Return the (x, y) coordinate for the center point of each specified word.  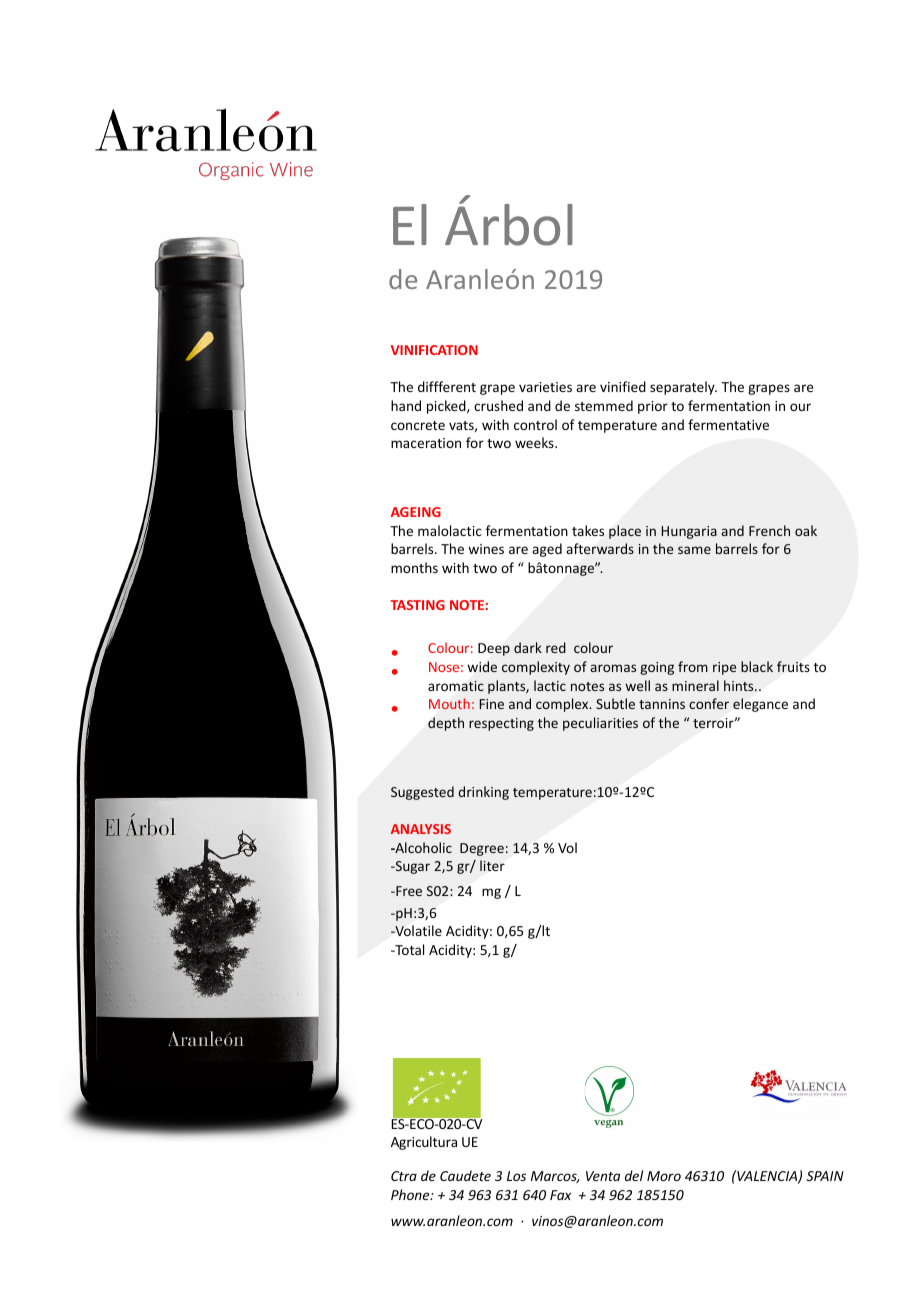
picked (447, 407)
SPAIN (825, 1176)
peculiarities (600, 724)
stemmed (604, 405)
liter (492, 865)
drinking (483, 793)
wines (486, 549)
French (769, 530)
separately (683, 388)
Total (408, 949)
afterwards (600, 548)
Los (516, 1176)
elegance (760, 705)
